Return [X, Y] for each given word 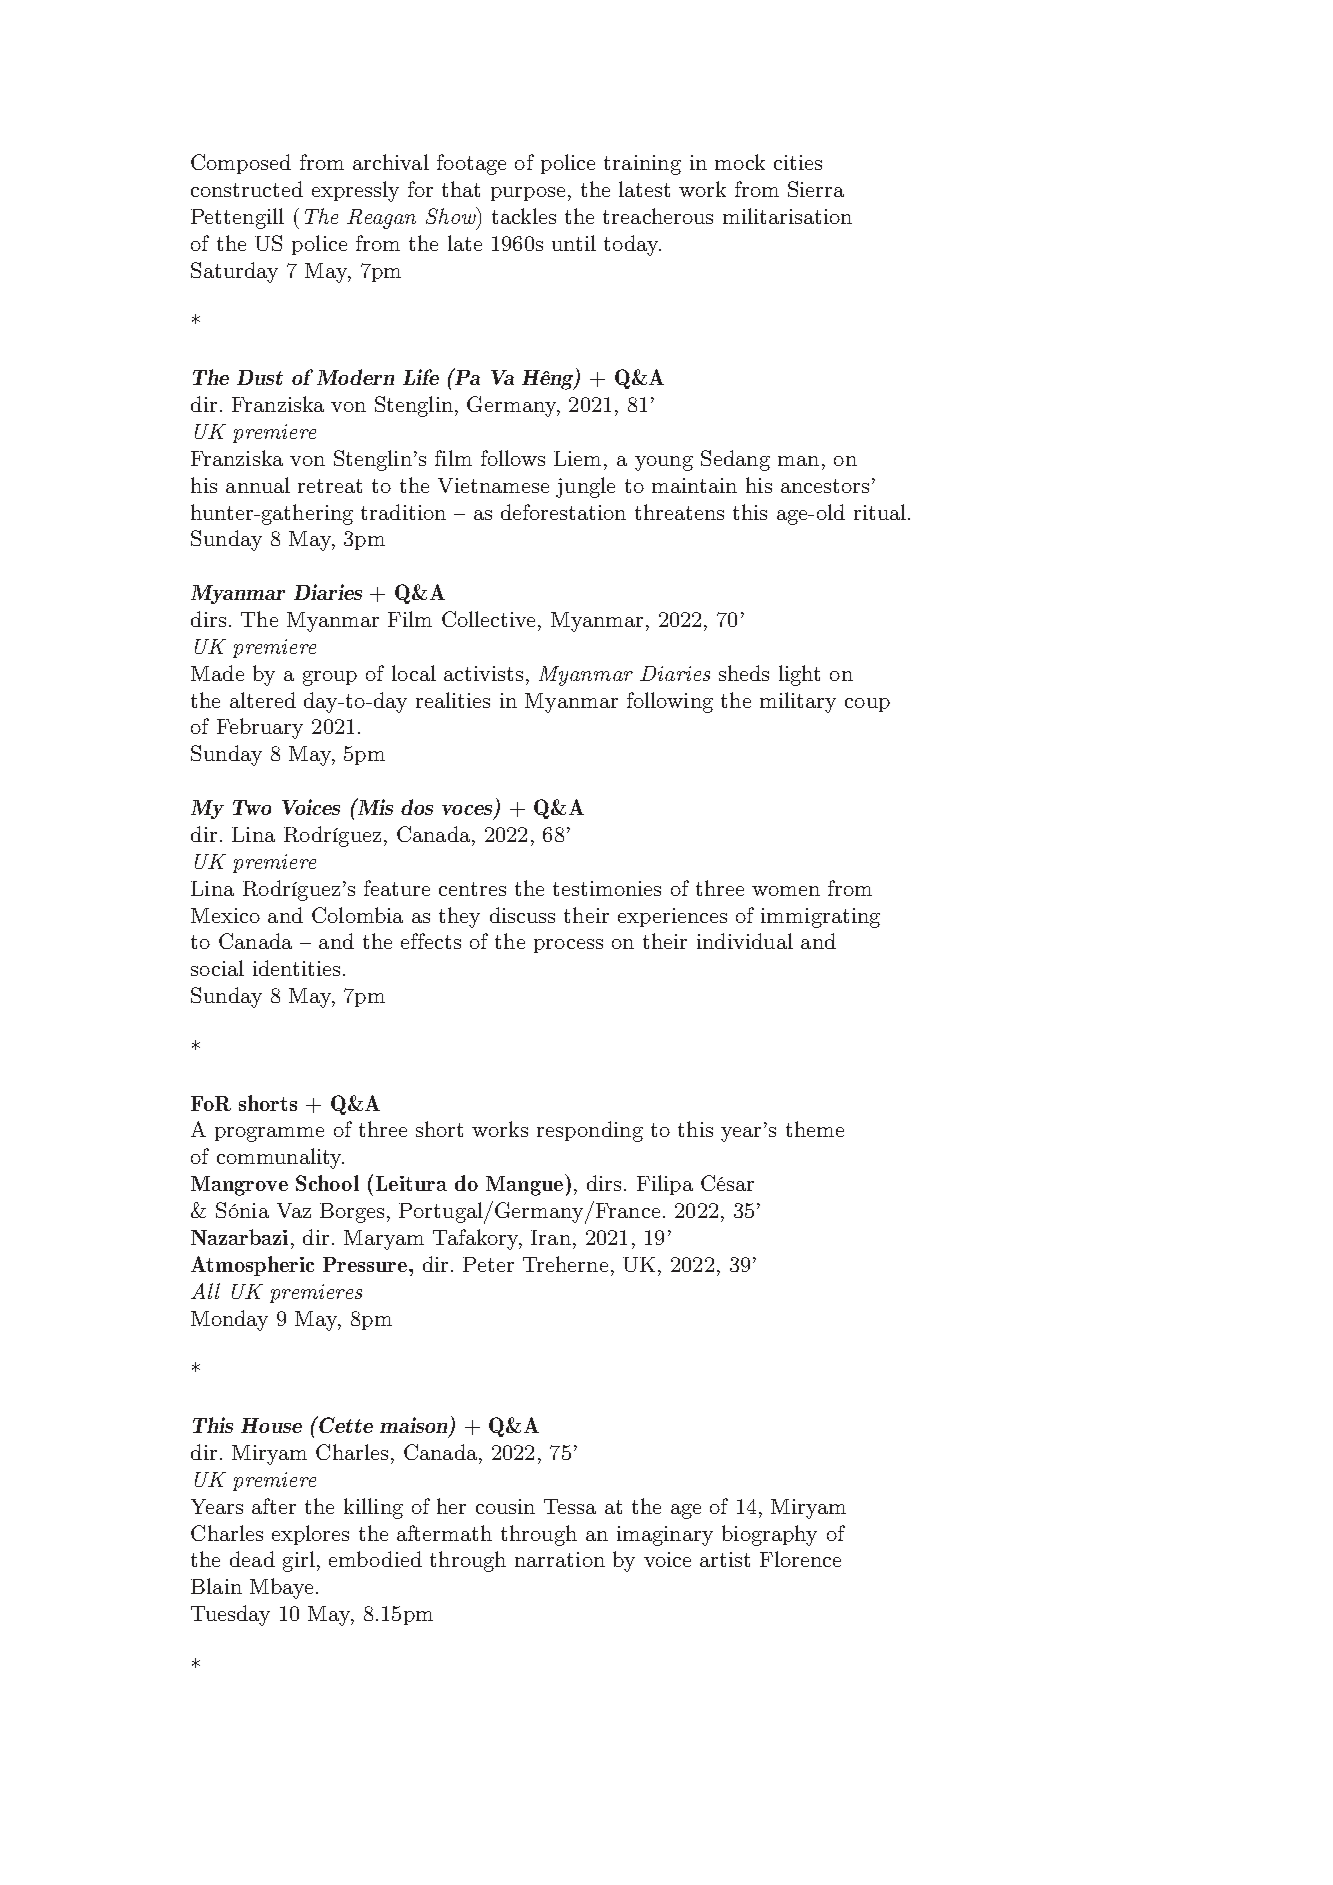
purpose [528, 194]
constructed [247, 189]
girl [299, 1561]
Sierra [816, 189]
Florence [800, 1559]
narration [560, 1559]
